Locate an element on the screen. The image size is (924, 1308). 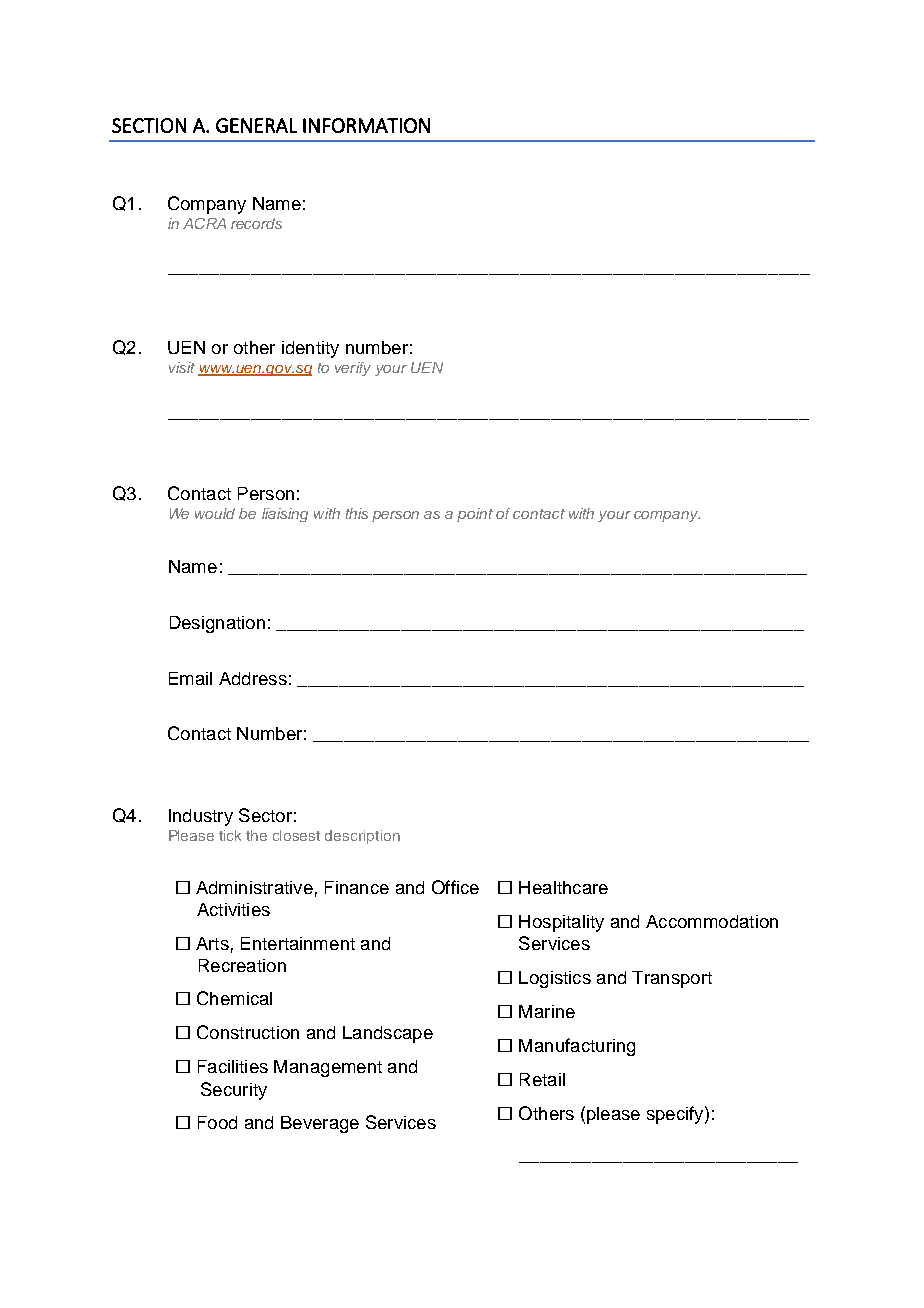
INFORMATION is located at coordinates (366, 125).
